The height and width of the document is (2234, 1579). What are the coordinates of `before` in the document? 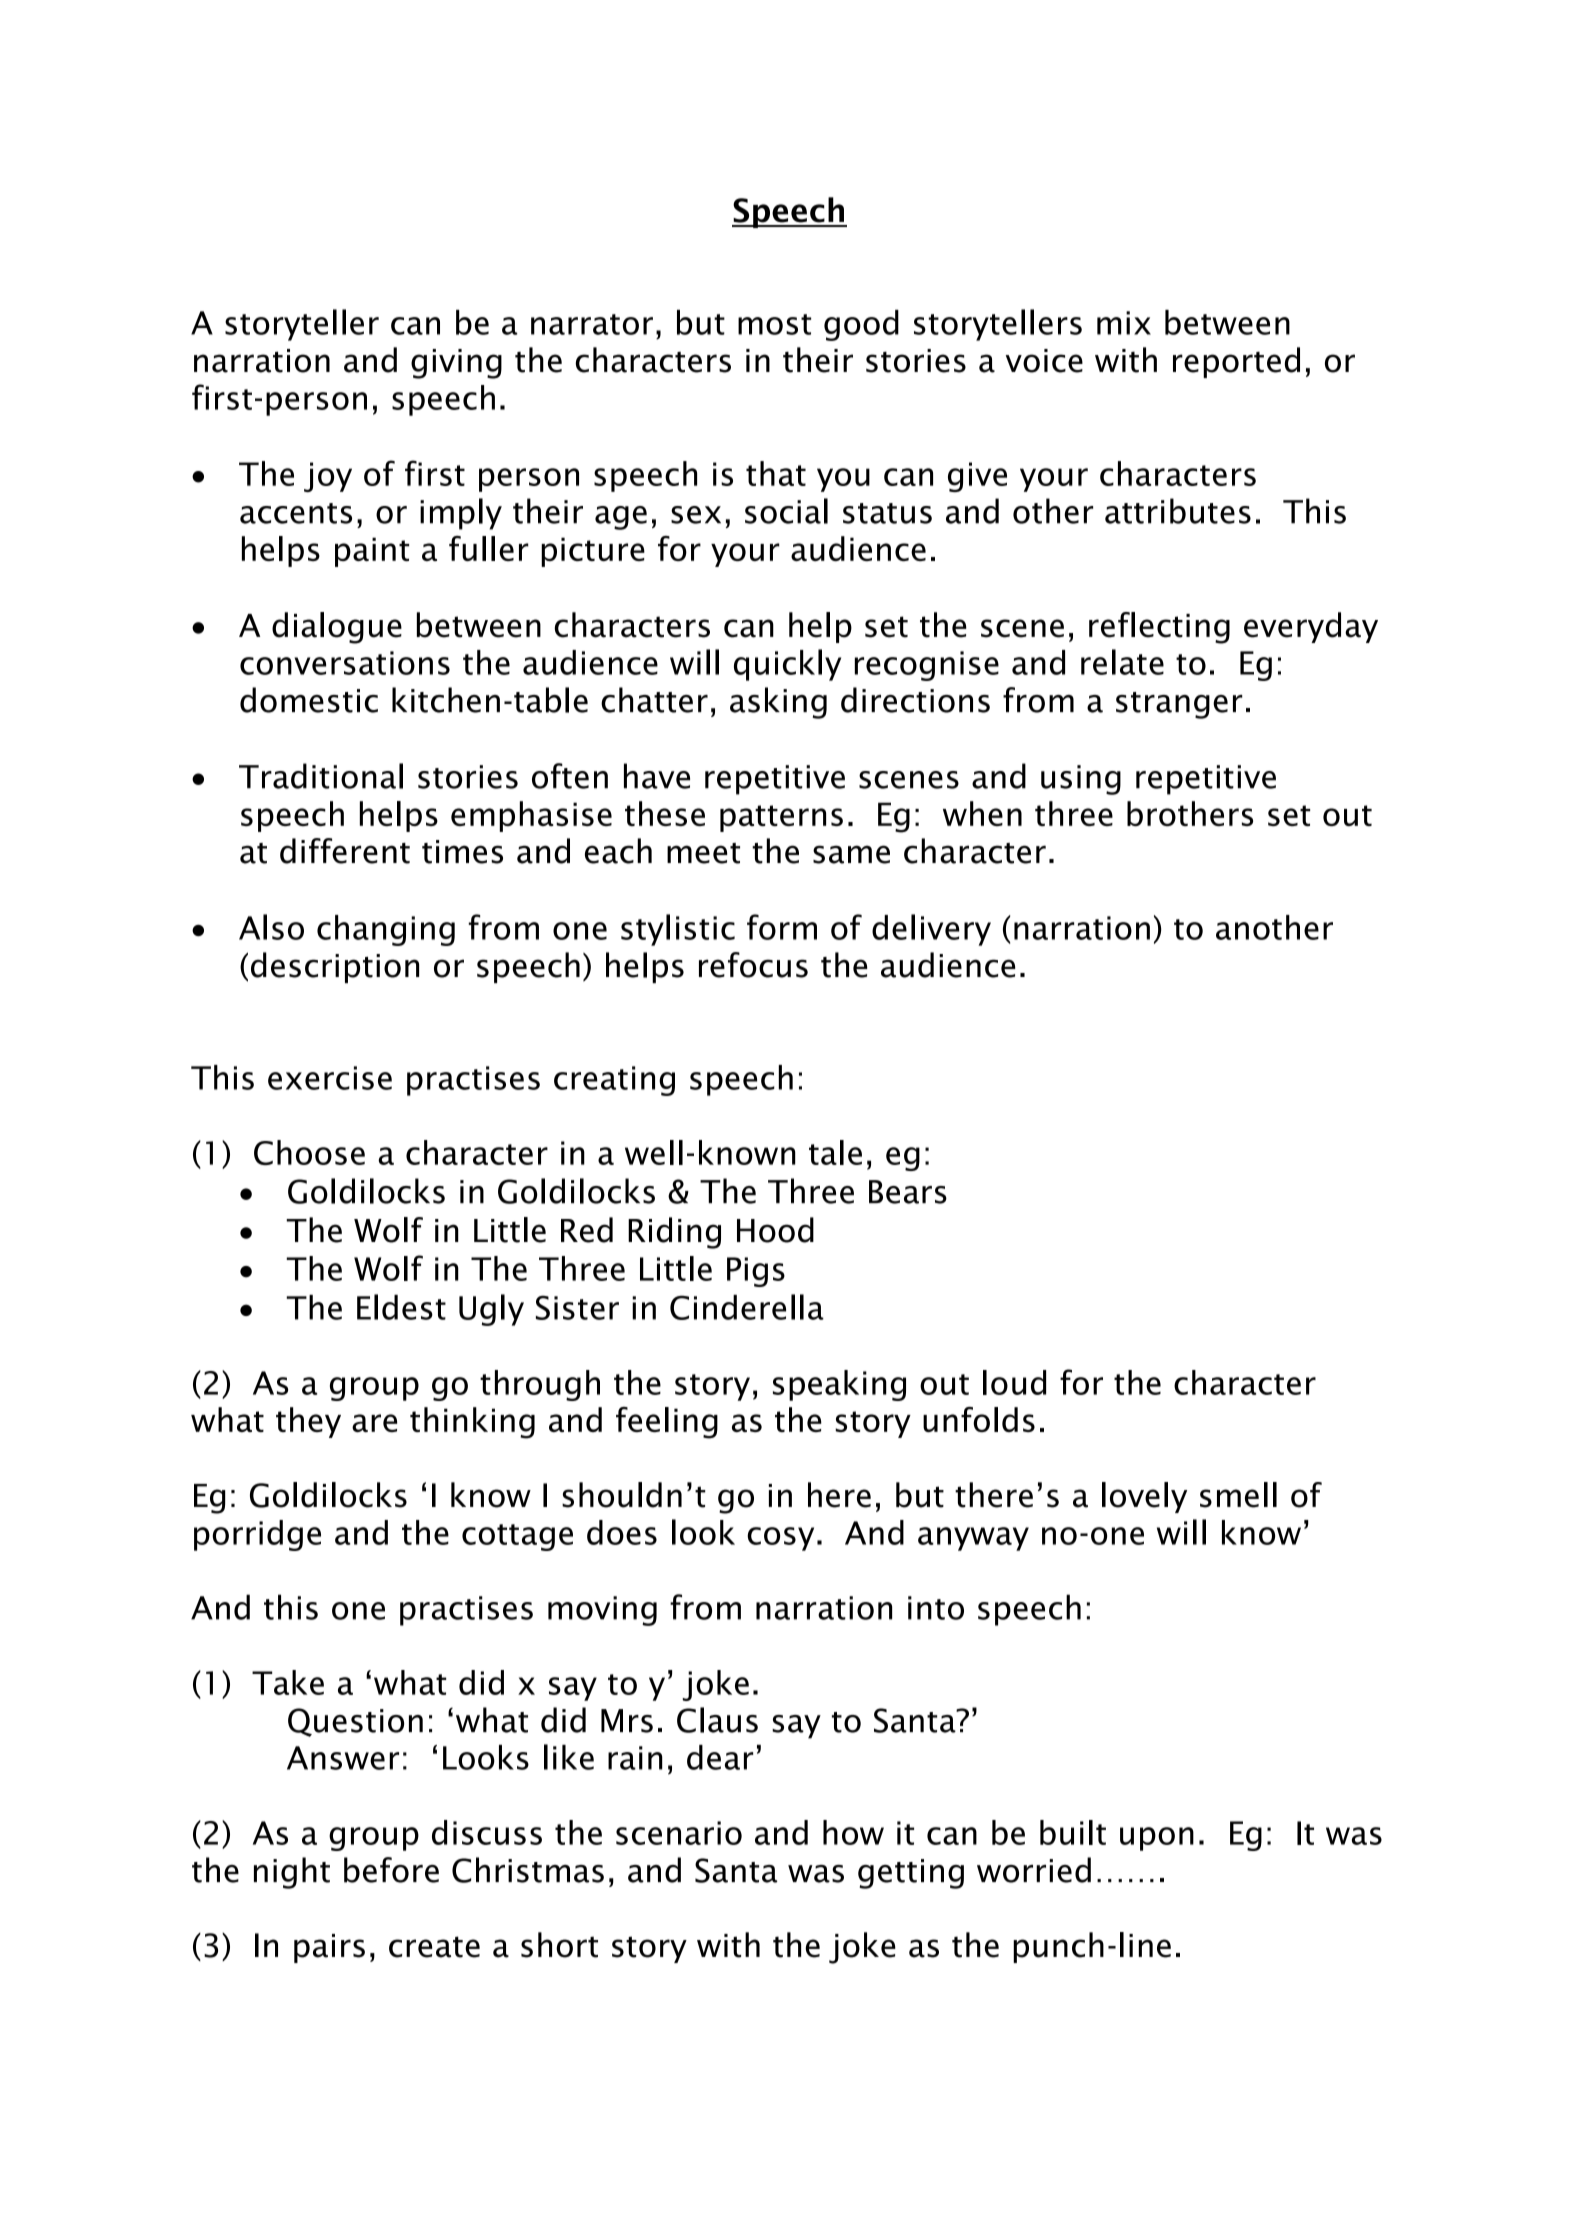 It's located at (391, 1870).
